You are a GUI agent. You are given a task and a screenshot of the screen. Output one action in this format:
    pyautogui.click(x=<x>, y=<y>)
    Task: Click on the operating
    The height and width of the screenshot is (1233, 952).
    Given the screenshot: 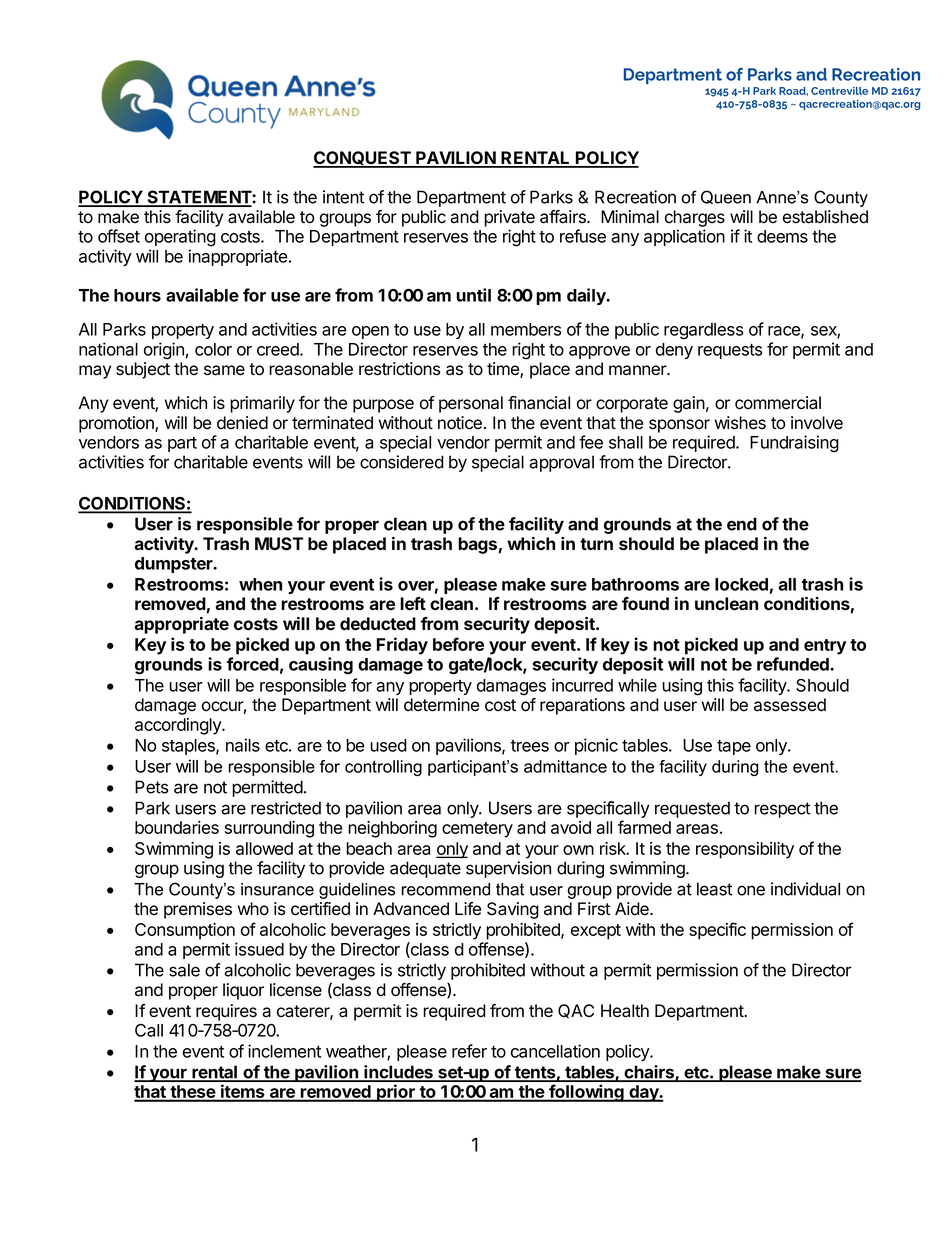 What is the action you would take?
    pyautogui.click(x=180, y=238)
